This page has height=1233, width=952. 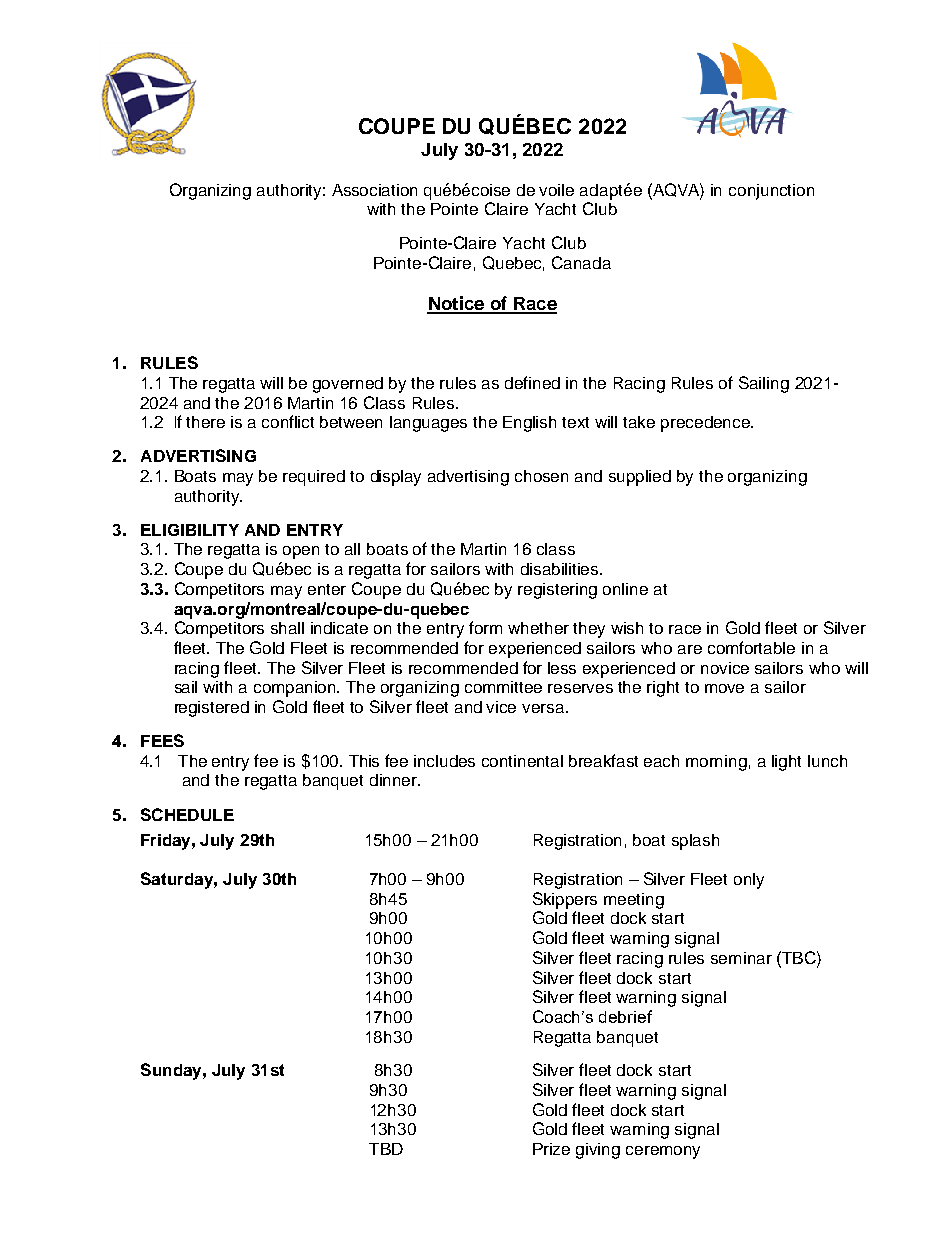 What do you see at coordinates (581, 262) in the page?
I see `Canada` at bounding box center [581, 262].
